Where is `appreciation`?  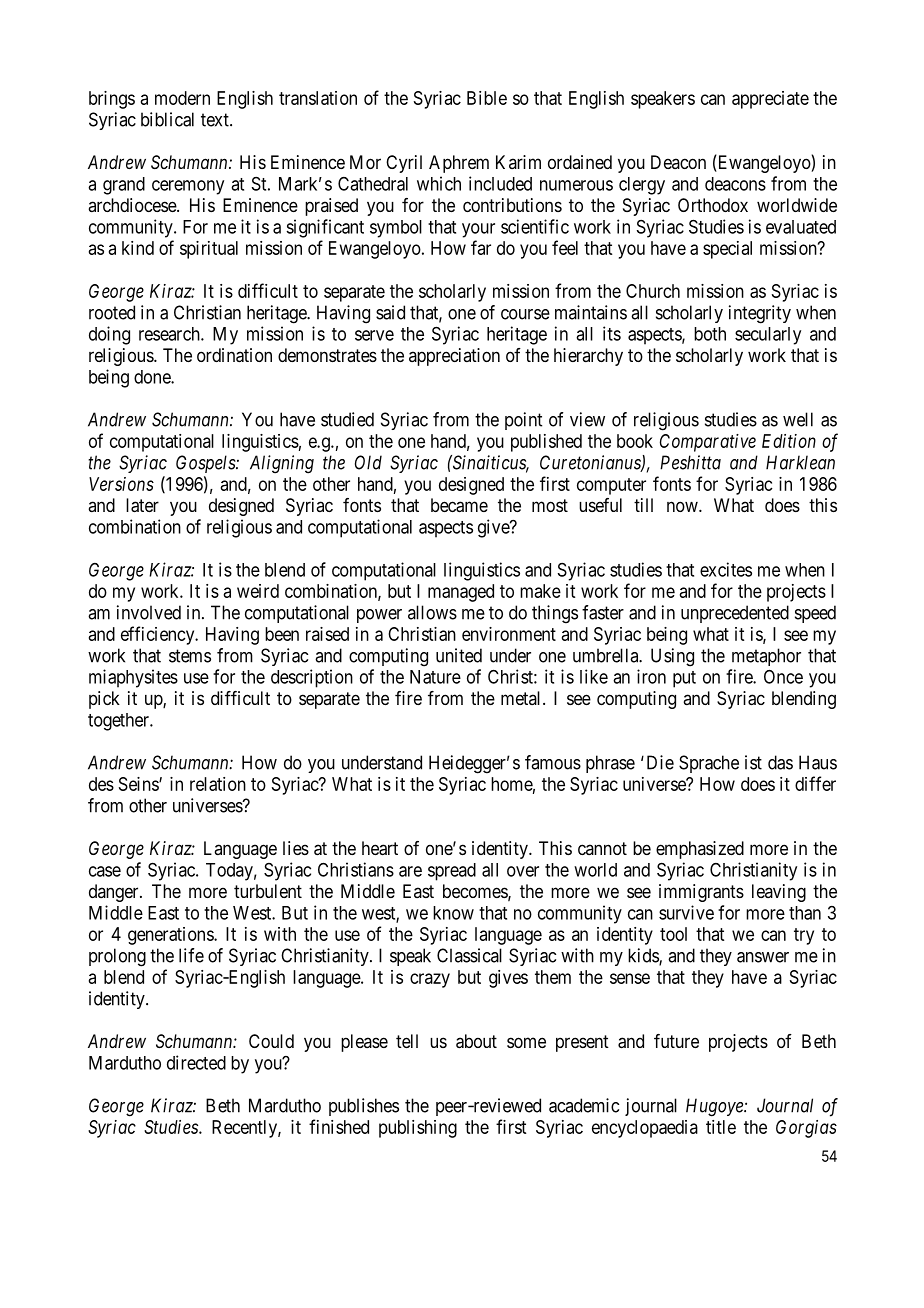
appreciation is located at coordinates (454, 357).
